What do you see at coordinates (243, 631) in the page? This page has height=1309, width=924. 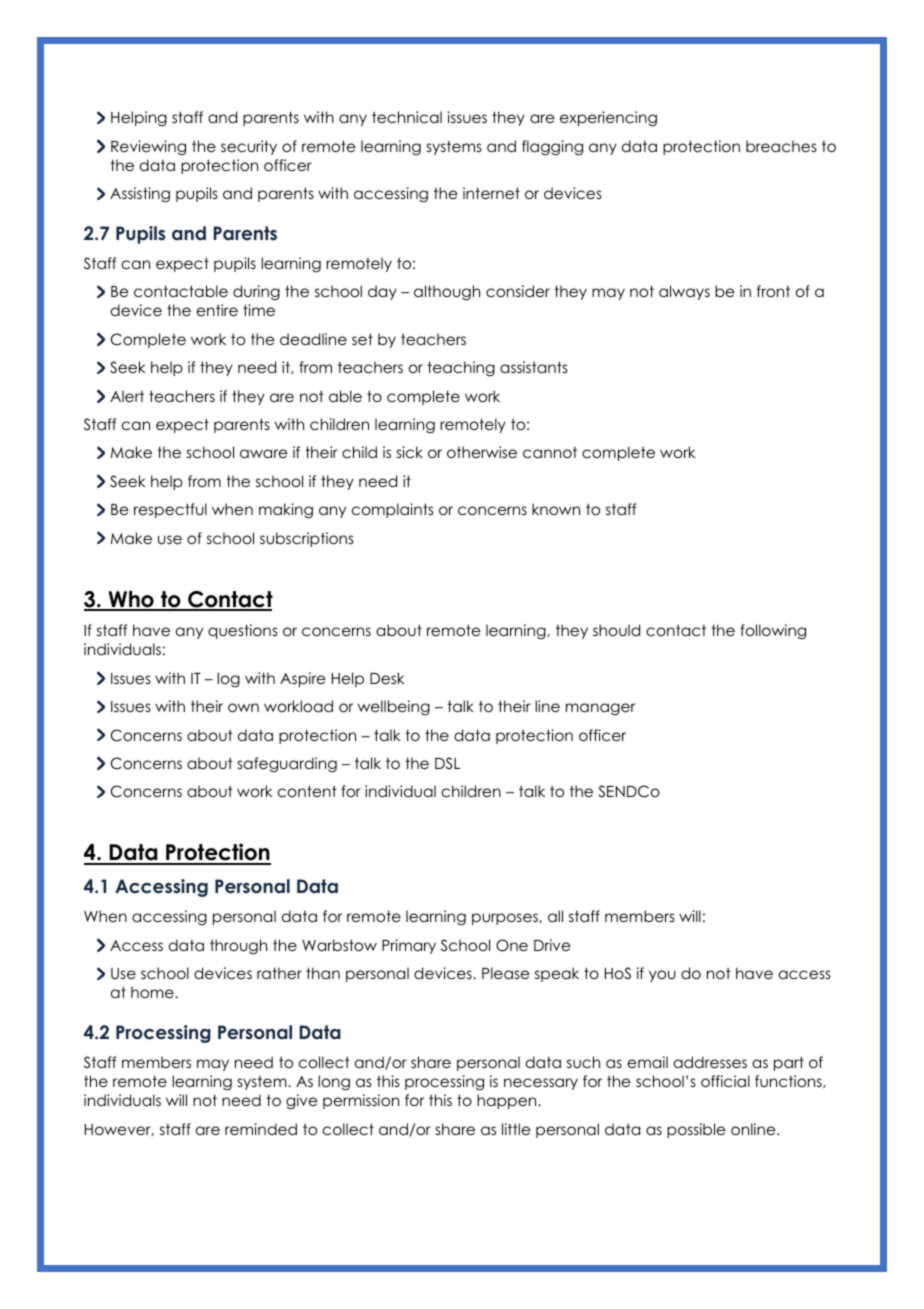 I see `questions` at bounding box center [243, 631].
